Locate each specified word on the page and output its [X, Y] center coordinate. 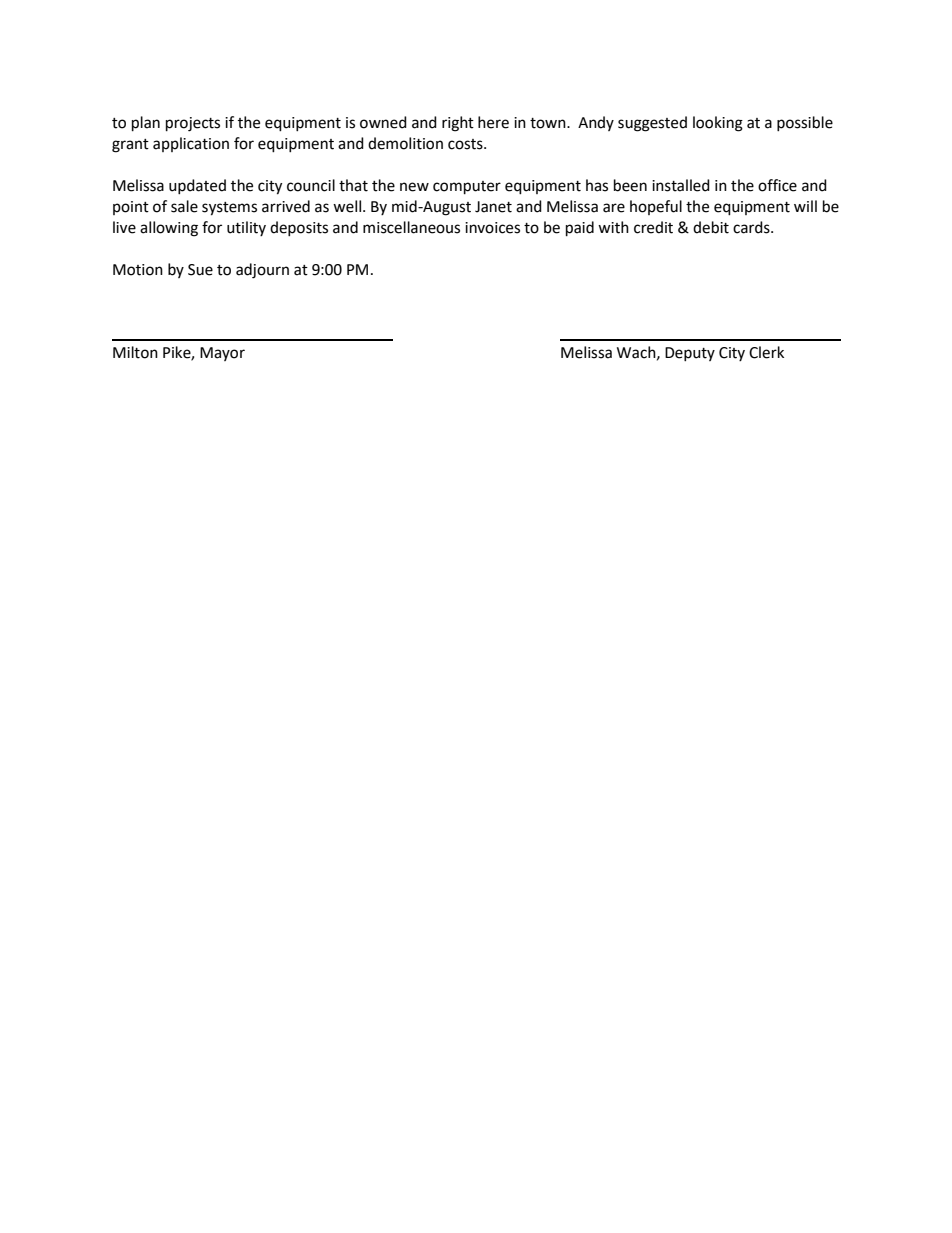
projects [193, 124]
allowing [169, 229]
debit [711, 227]
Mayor [222, 354]
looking [718, 124]
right [458, 124]
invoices [492, 228]
